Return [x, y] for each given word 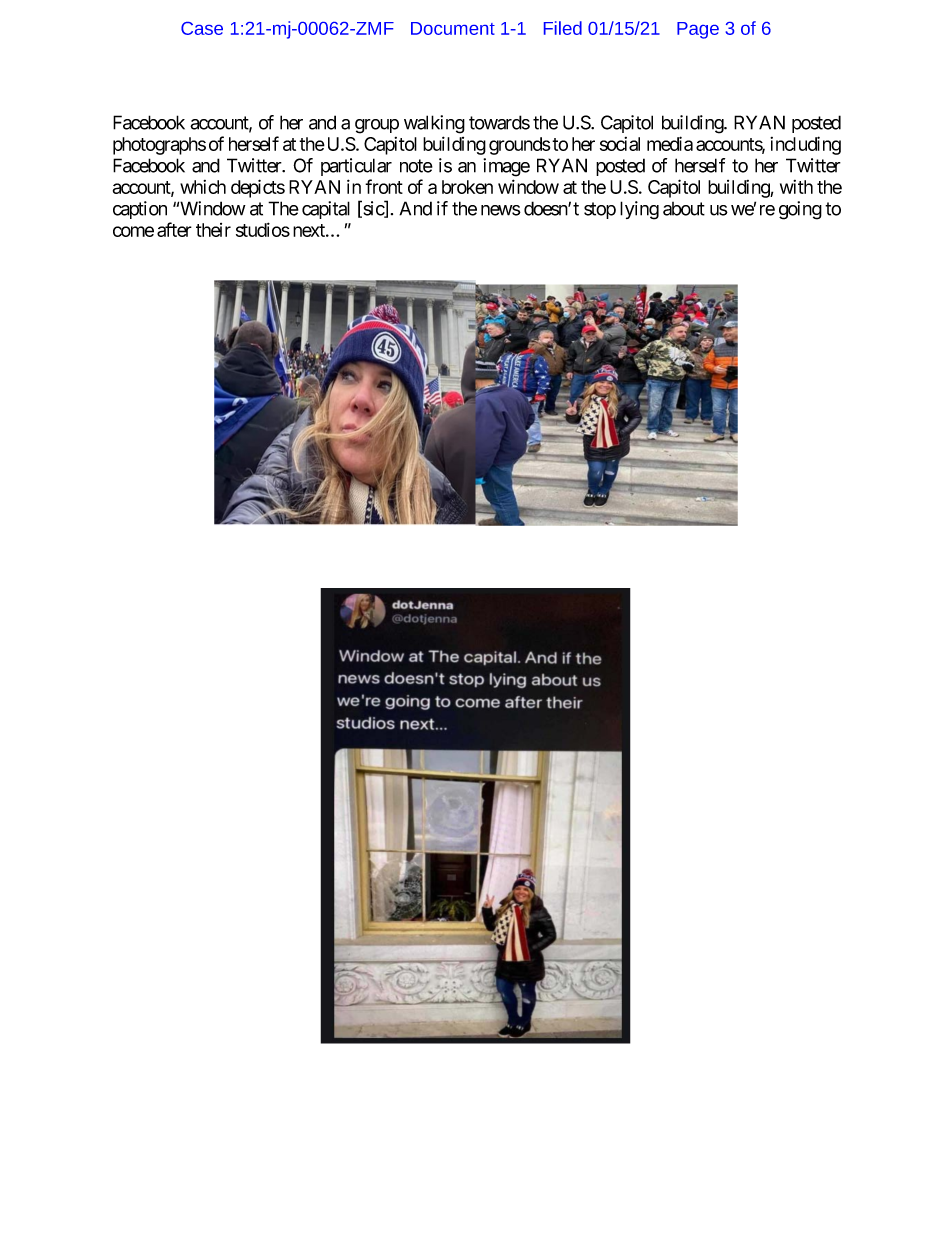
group [377, 126]
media [670, 143]
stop [600, 210]
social [620, 144]
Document [453, 28]
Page [698, 30]
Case [202, 28]
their [213, 230]
